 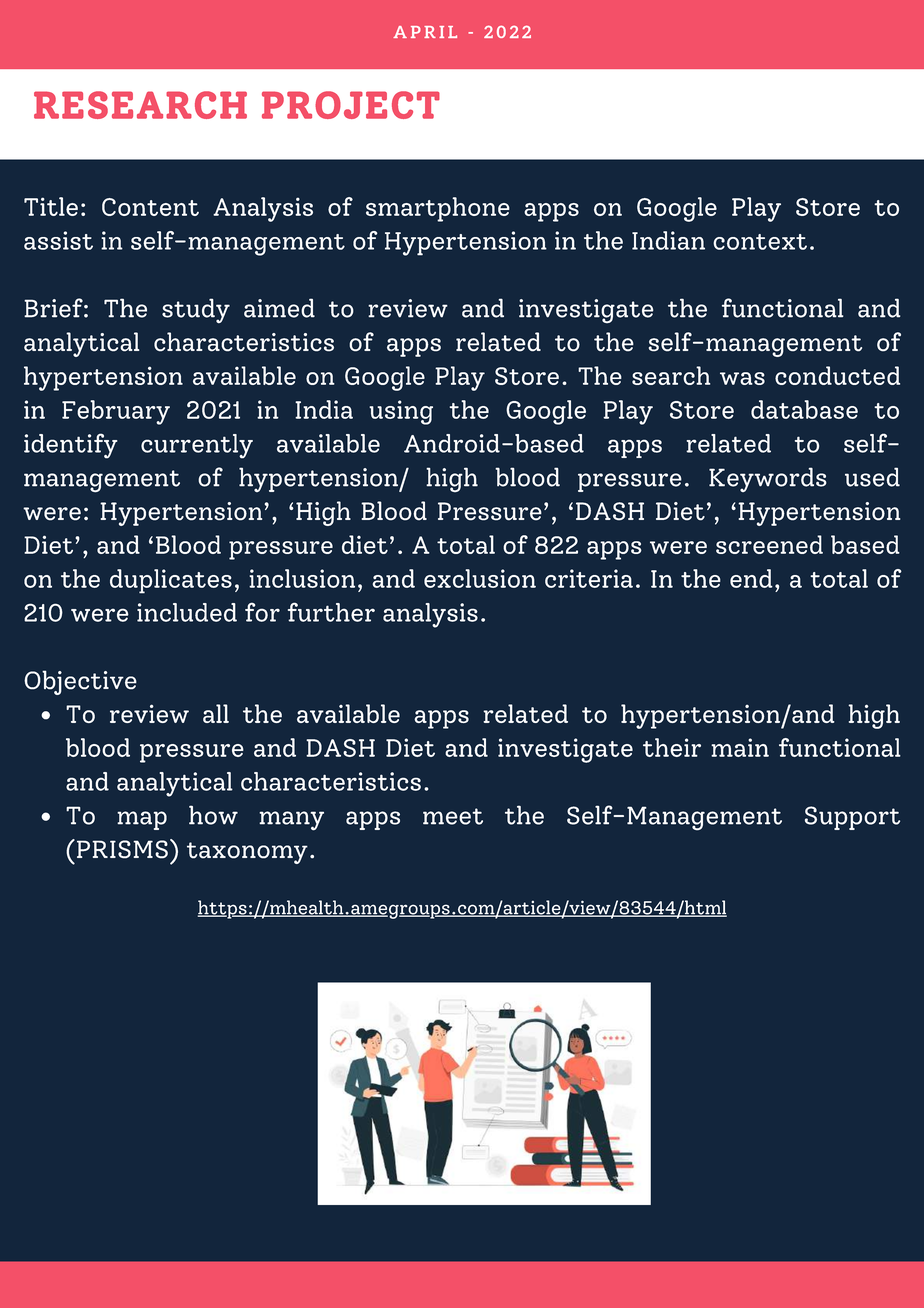 What do you see at coordinates (751, 578) in the screenshot?
I see `end` at bounding box center [751, 578].
